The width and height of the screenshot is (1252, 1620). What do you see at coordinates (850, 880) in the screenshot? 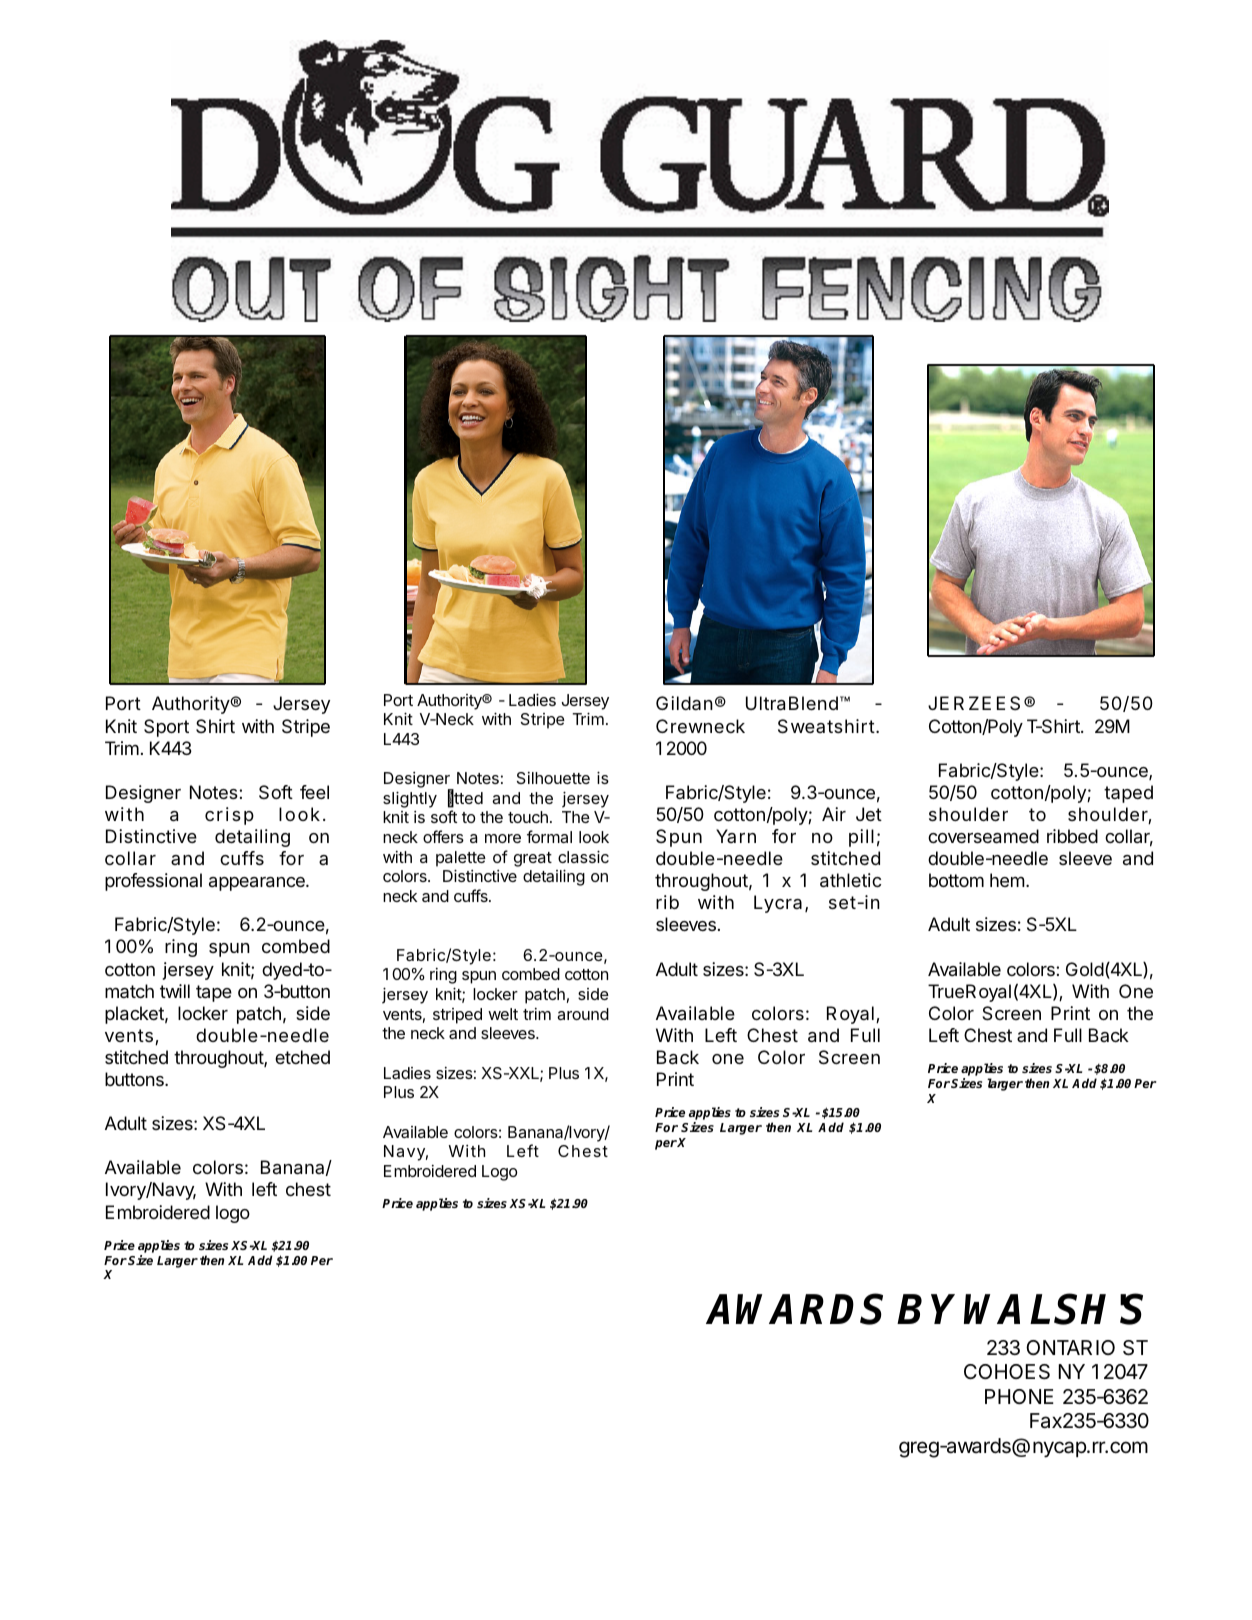
I see `athletic` at bounding box center [850, 880].
